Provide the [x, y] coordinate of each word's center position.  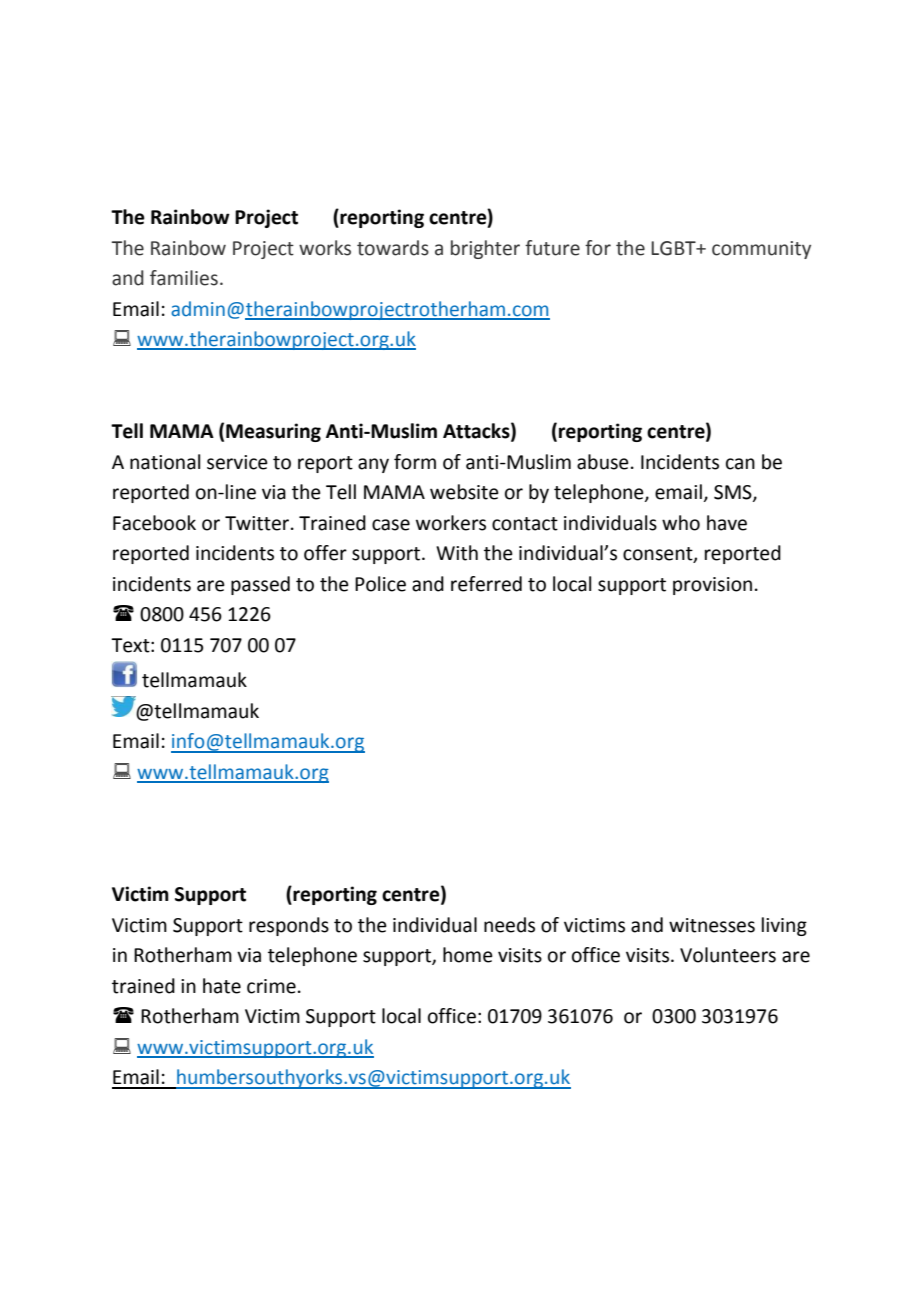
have [727, 523]
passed [260, 585]
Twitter [257, 523]
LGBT [674, 248]
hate [222, 986]
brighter [485, 249]
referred [486, 584]
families [184, 278]
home [468, 955]
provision [712, 586]
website [464, 492]
